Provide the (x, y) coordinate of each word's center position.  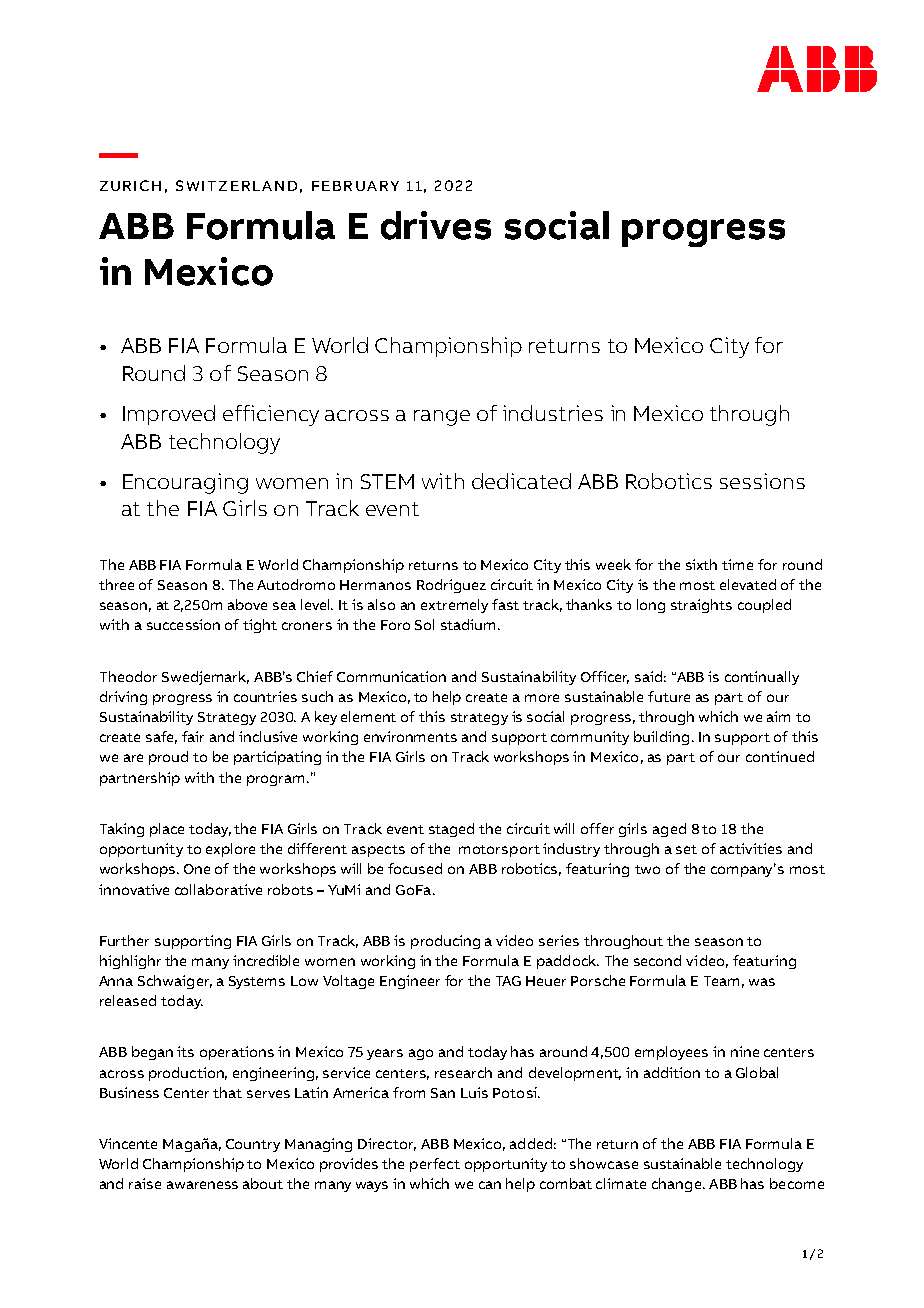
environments (410, 736)
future (669, 696)
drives (436, 225)
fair (193, 736)
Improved (169, 415)
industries (553, 413)
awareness (202, 1185)
